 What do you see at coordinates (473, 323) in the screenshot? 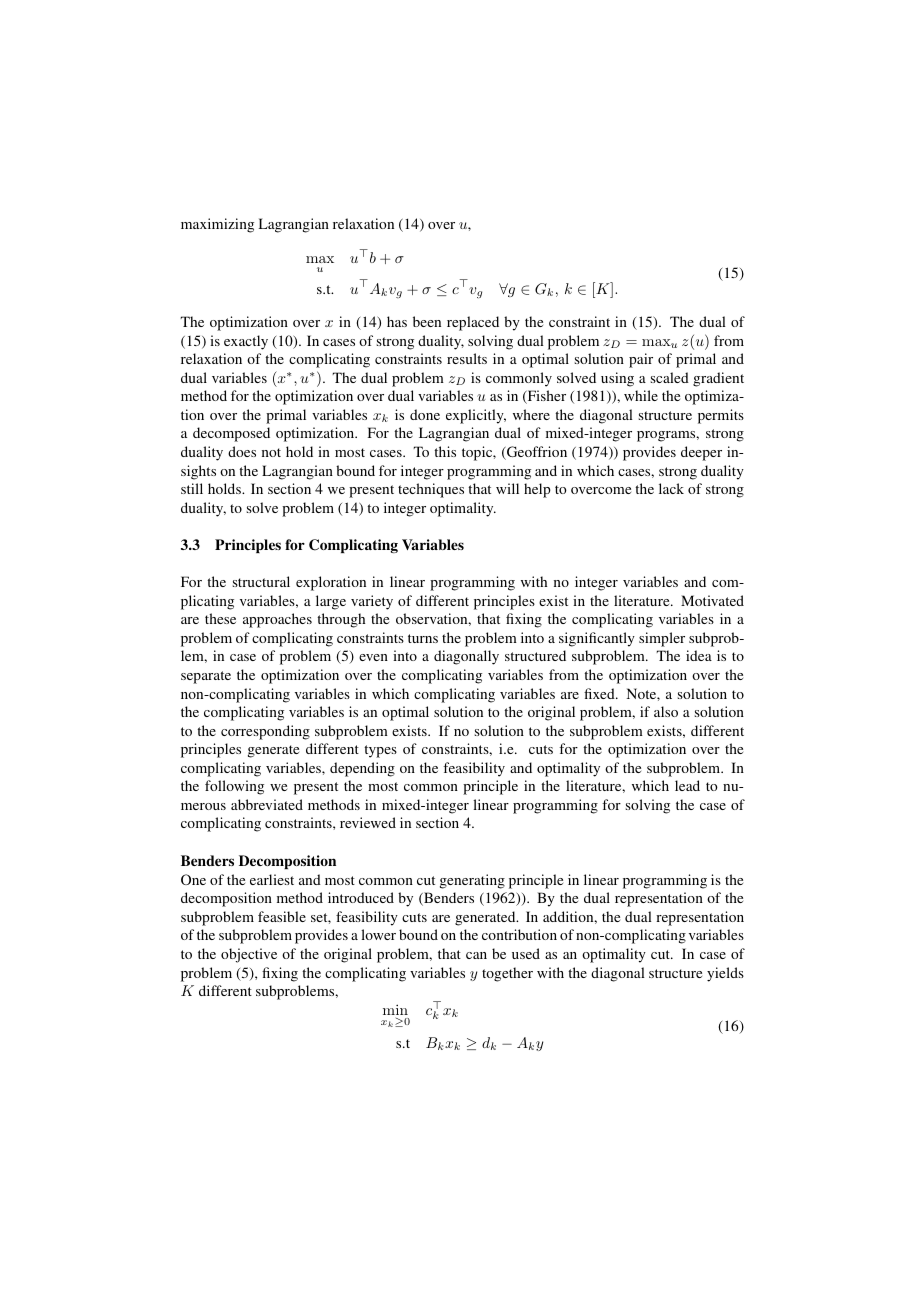
I see `replaced` at bounding box center [473, 323].
